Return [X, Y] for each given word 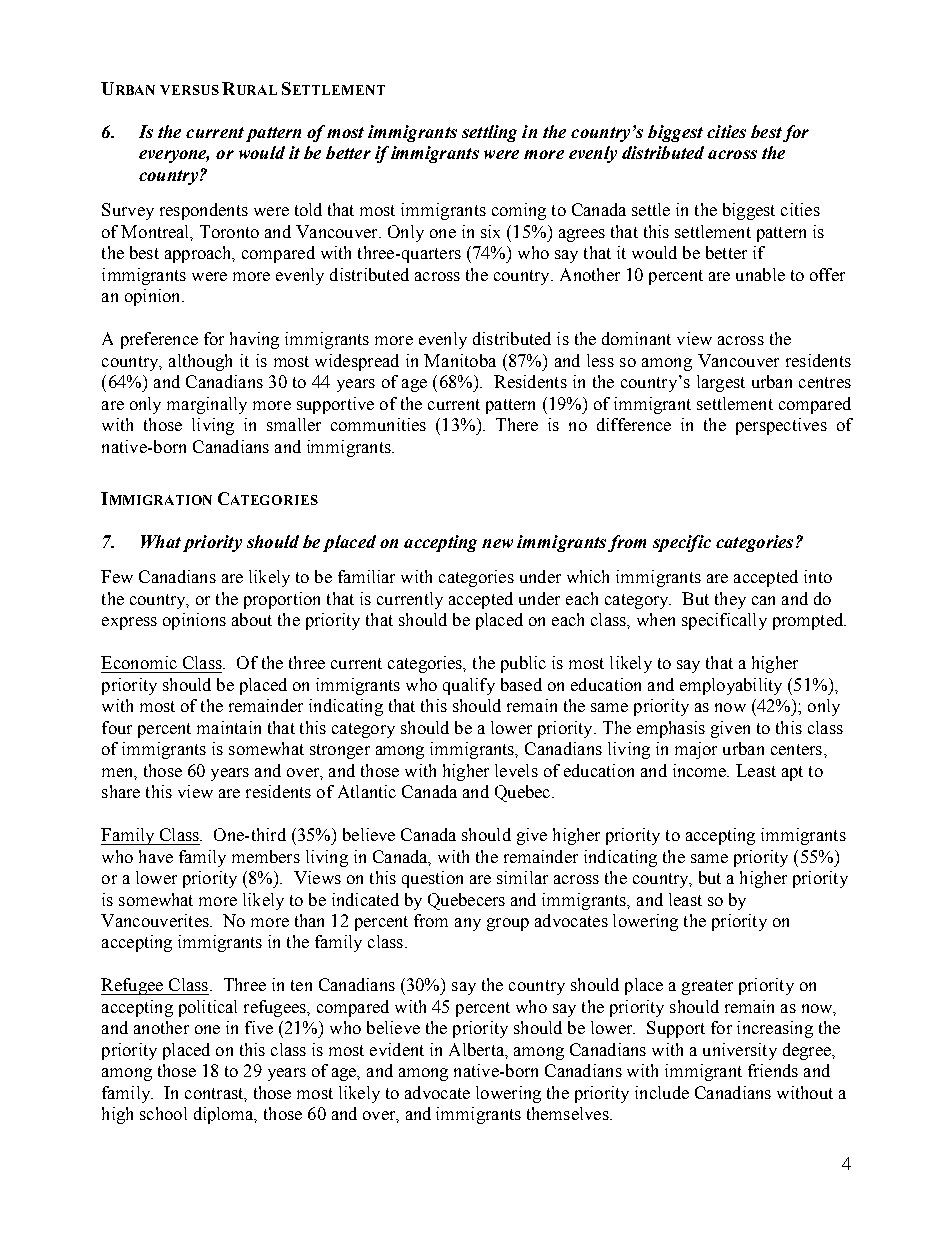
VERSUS [189, 90]
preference [159, 340]
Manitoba [460, 360]
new [497, 543]
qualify [469, 686]
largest [721, 383]
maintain [229, 727]
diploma [225, 1115]
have [156, 856]
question [432, 879]
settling [489, 133]
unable [760, 274]
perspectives [781, 426]
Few [117, 576]
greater [707, 987]
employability [731, 686]
